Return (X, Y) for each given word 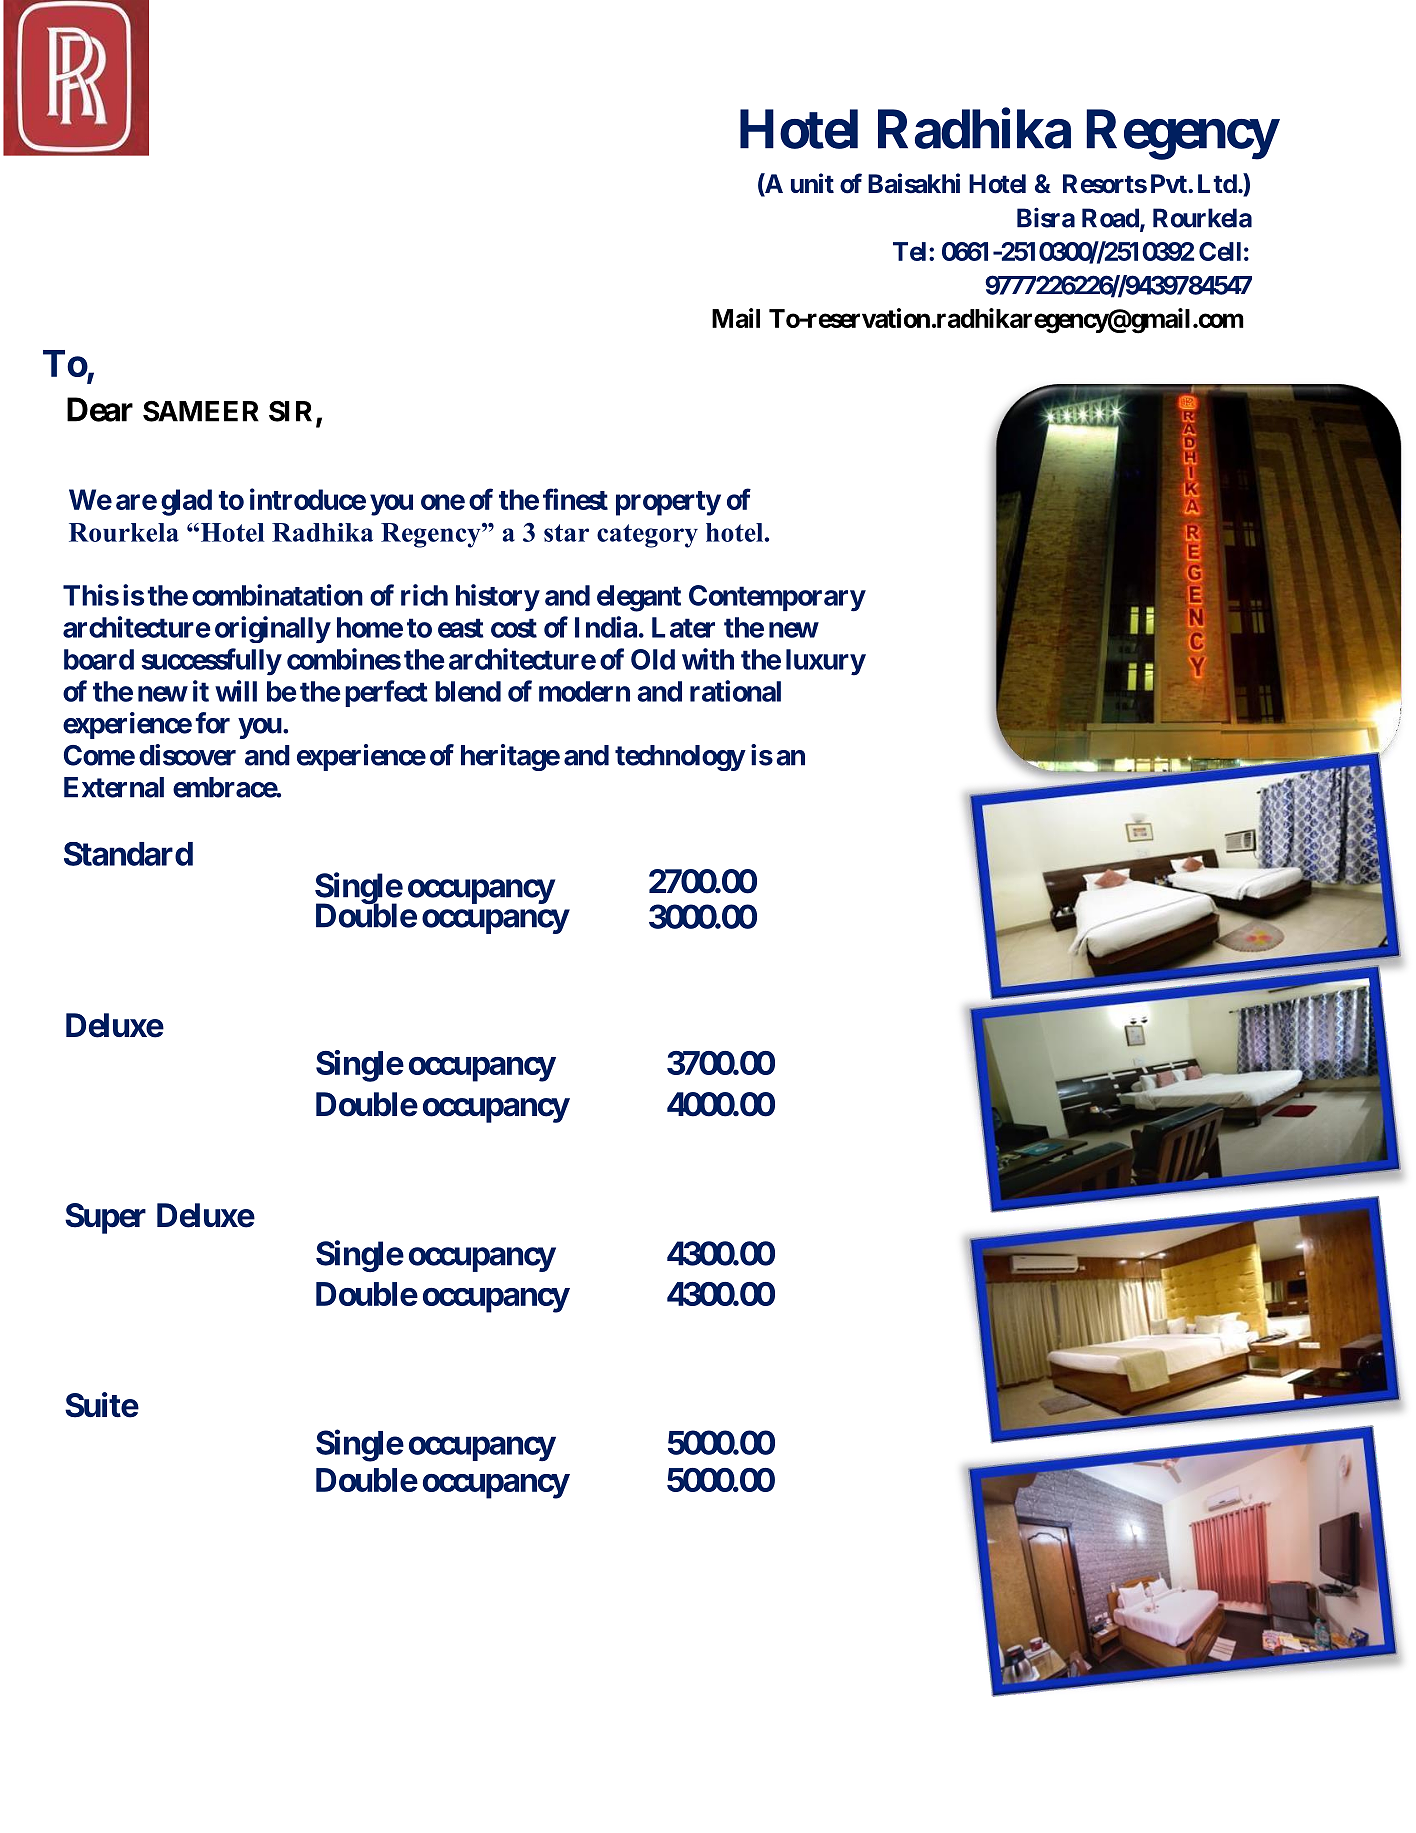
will (236, 691)
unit (812, 183)
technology (680, 758)
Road (1111, 219)
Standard (128, 854)
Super (105, 1218)
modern (584, 691)
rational (735, 691)
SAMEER (201, 411)
